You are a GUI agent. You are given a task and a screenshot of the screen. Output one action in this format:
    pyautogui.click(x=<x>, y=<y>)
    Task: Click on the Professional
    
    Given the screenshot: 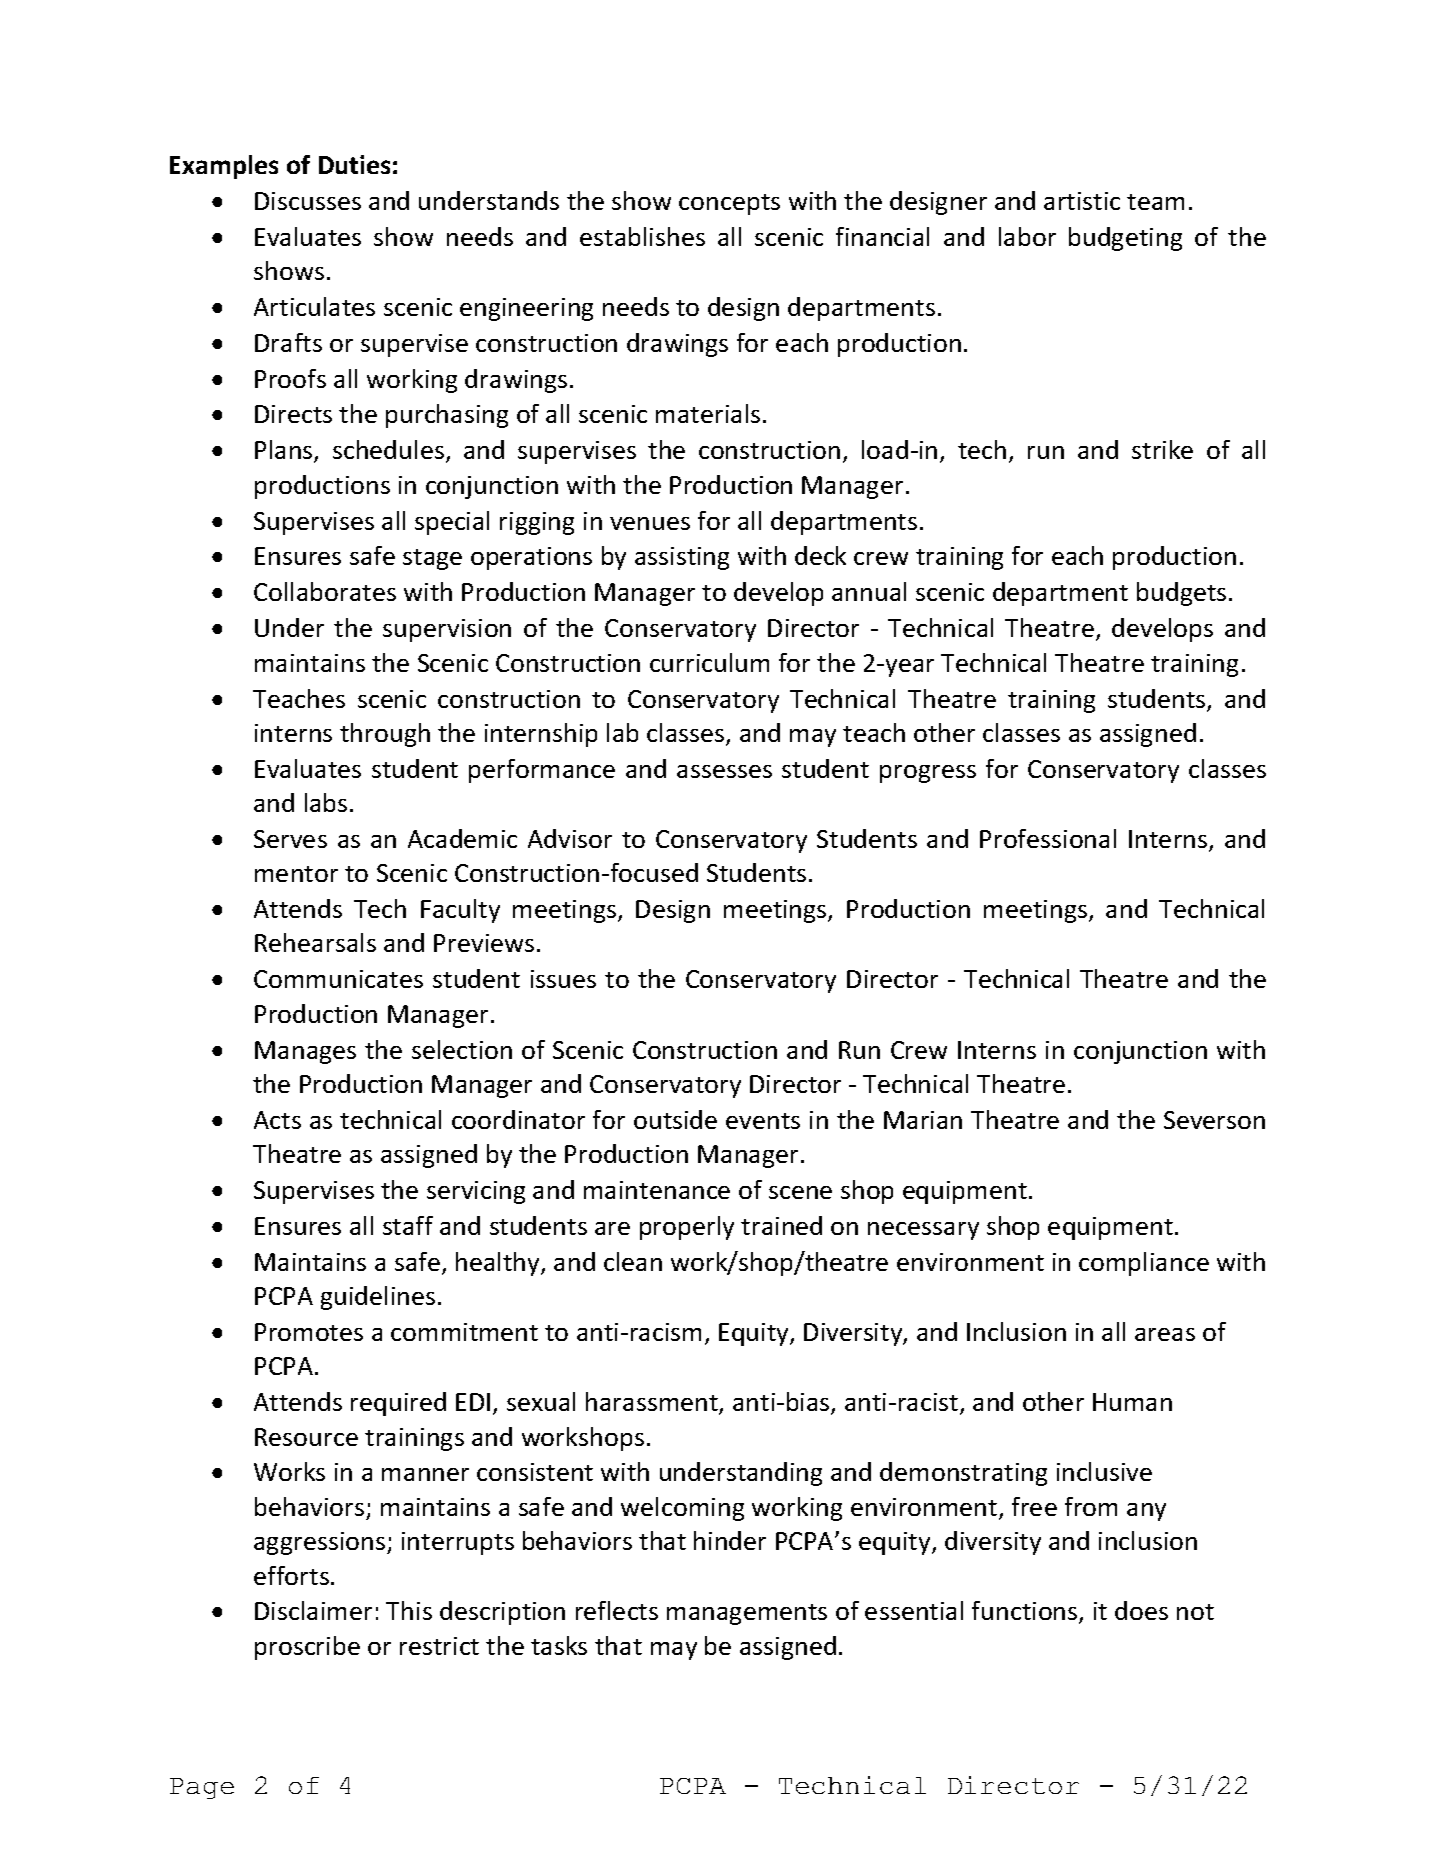 What is the action you would take?
    pyautogui.click(x=1048, y=838)
